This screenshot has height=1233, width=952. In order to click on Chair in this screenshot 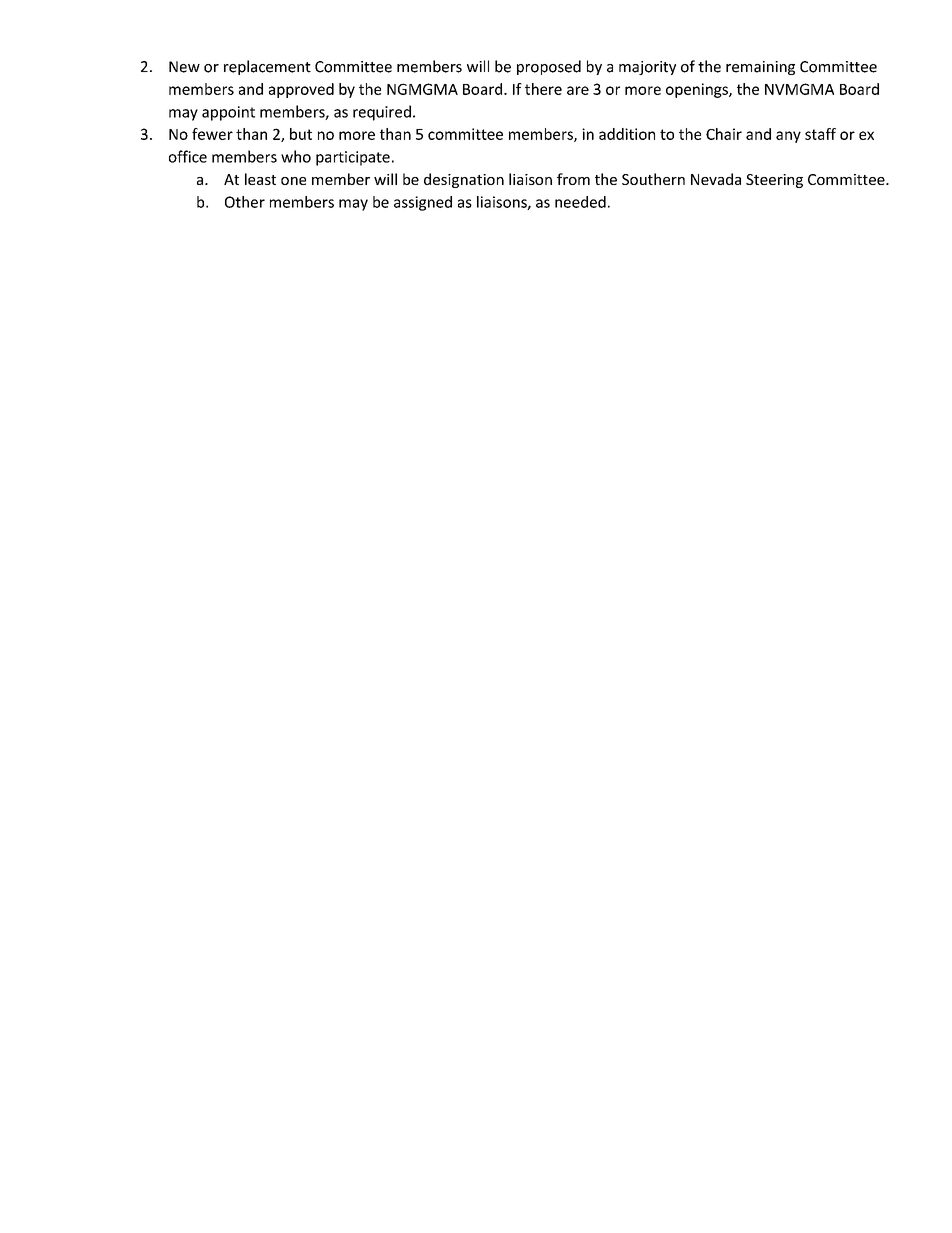, I will do `click(724, 134)`.
